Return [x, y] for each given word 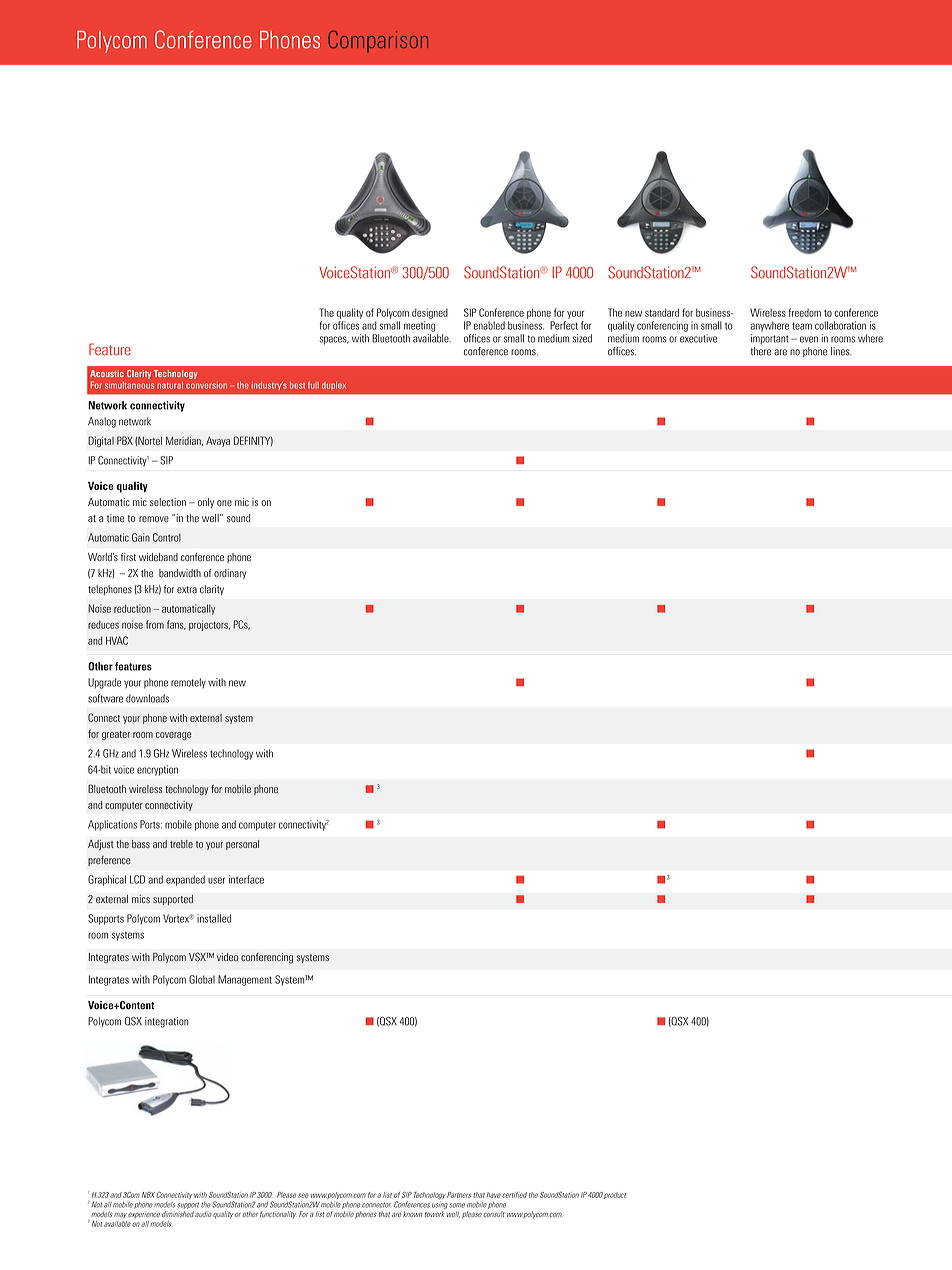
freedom [805, 312]
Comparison [378, 42]
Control [167, 537]
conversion [206, 385]
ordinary [230, 574]
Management [245, 980]
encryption [157, 770]
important [770, 339]
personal [242, 845]
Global [202, 979]
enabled [489, 325]
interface [246, 879]
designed [430, 313]
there [761, 351]
